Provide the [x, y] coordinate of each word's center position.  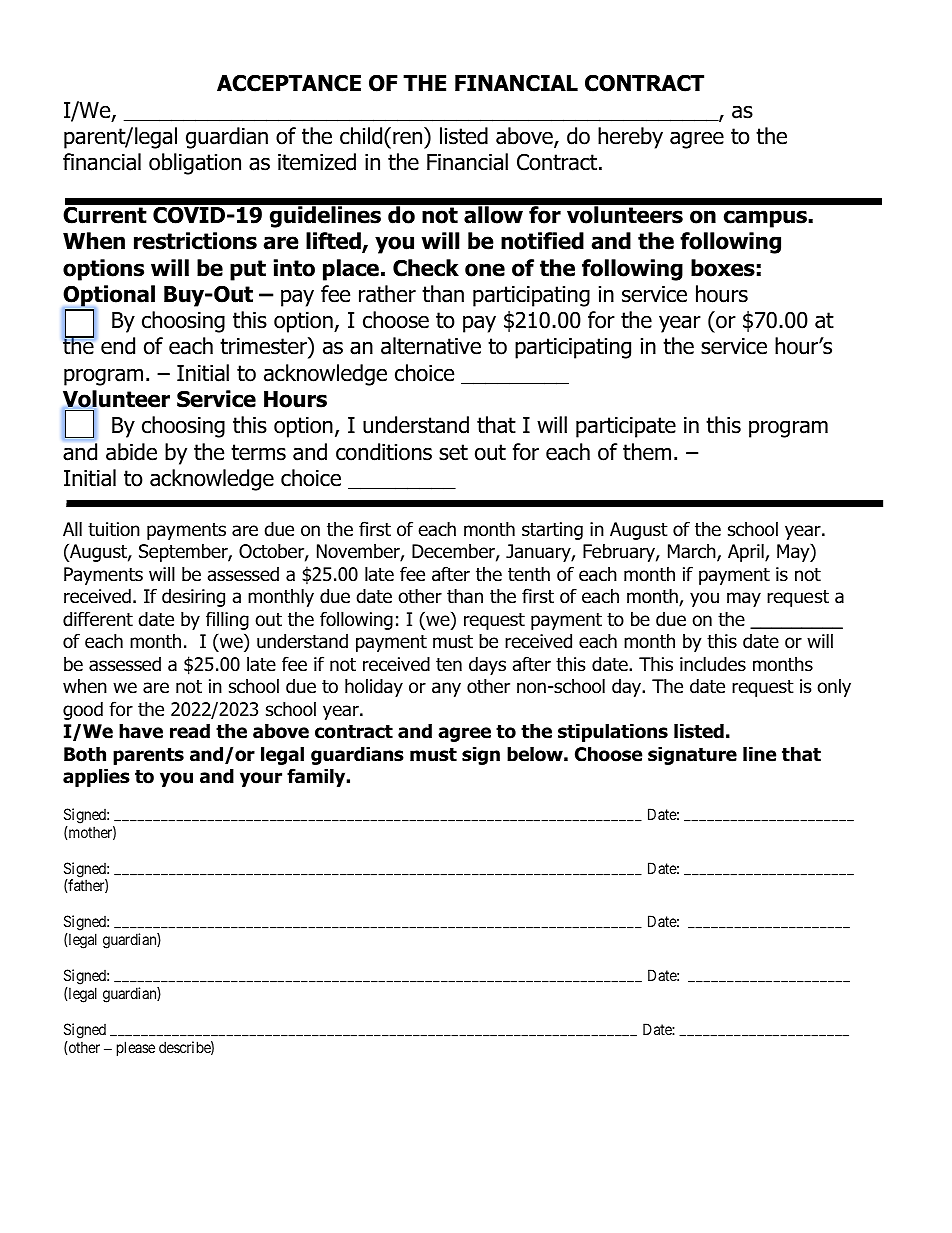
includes [713, 664]
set [453, 452]
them [647, 452]
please [136, 1048]
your [261, 779]
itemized [317, 162]
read [190, 731]
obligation [195, 164]
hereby [630, 138]
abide [131, 452]
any [446, 689]
